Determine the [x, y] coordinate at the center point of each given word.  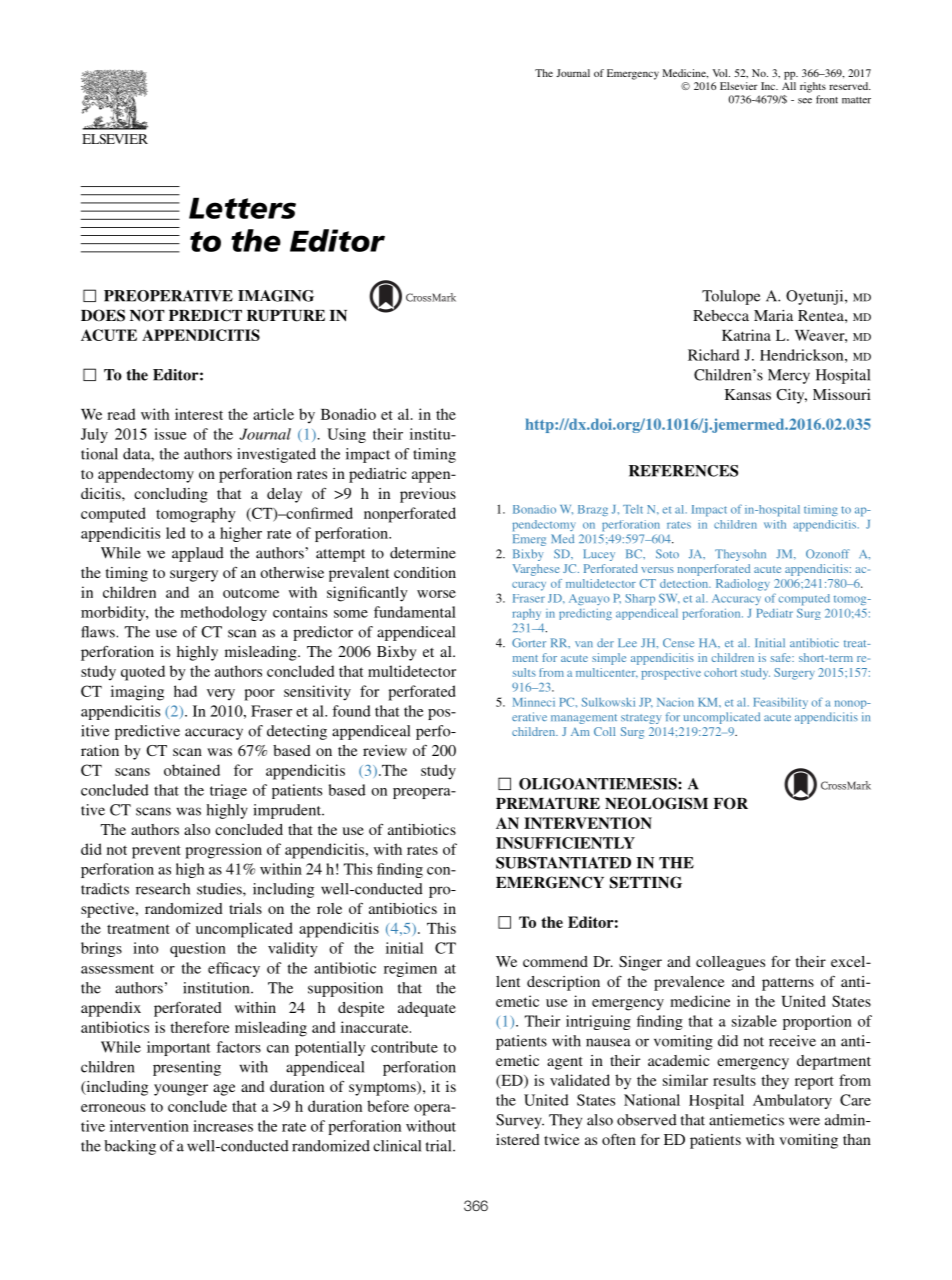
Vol [721, 73]
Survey [520, 1121]
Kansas [748, 394]
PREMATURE [548, 804]
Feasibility [780, 703]
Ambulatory [792, 1101]
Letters [242, 208]
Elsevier [739, 86]
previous [428, 495]
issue [170, 434]
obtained [192, 770]
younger [181, 1090]
